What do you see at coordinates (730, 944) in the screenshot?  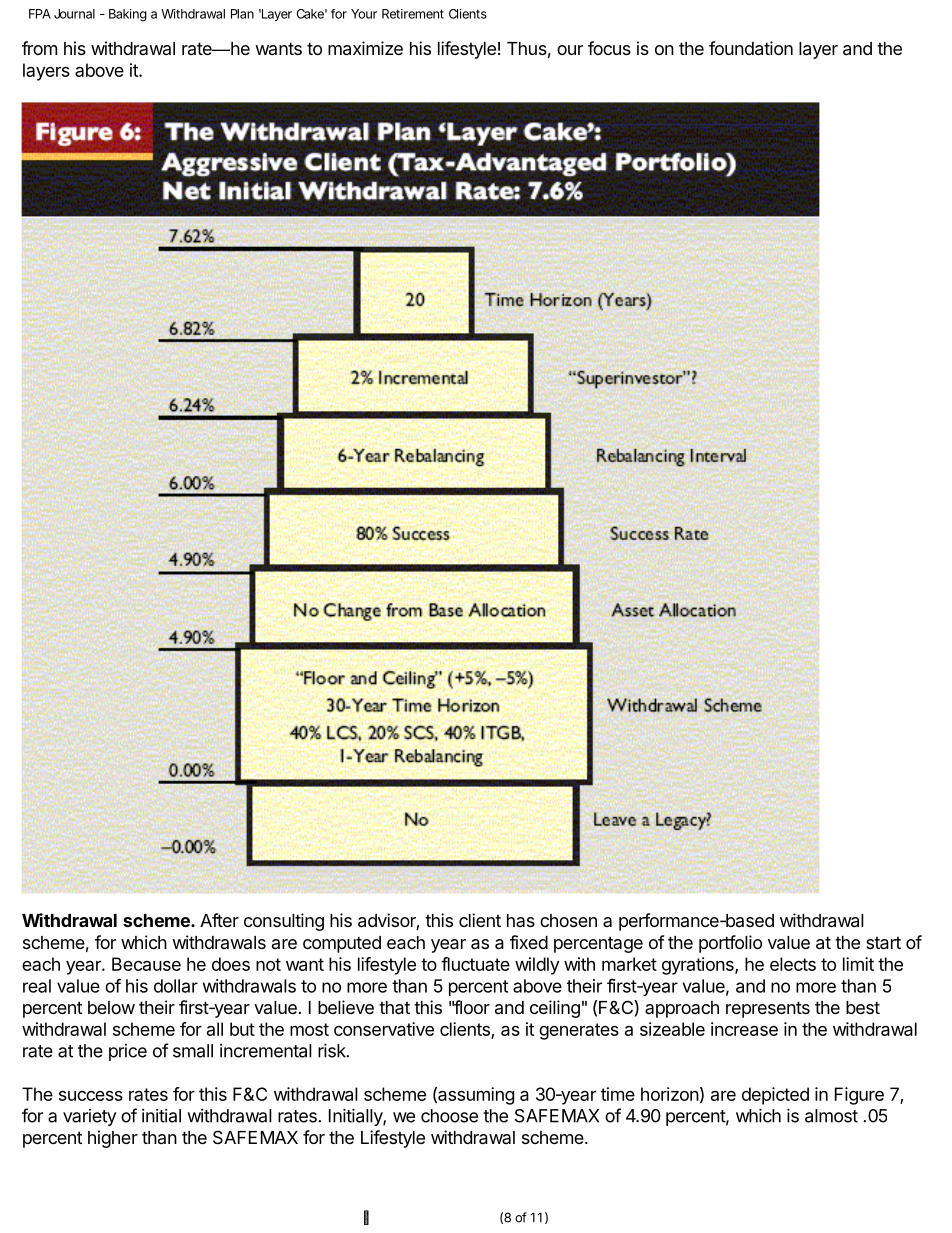 I see `portfolio` at bounding box center [730, 944].
